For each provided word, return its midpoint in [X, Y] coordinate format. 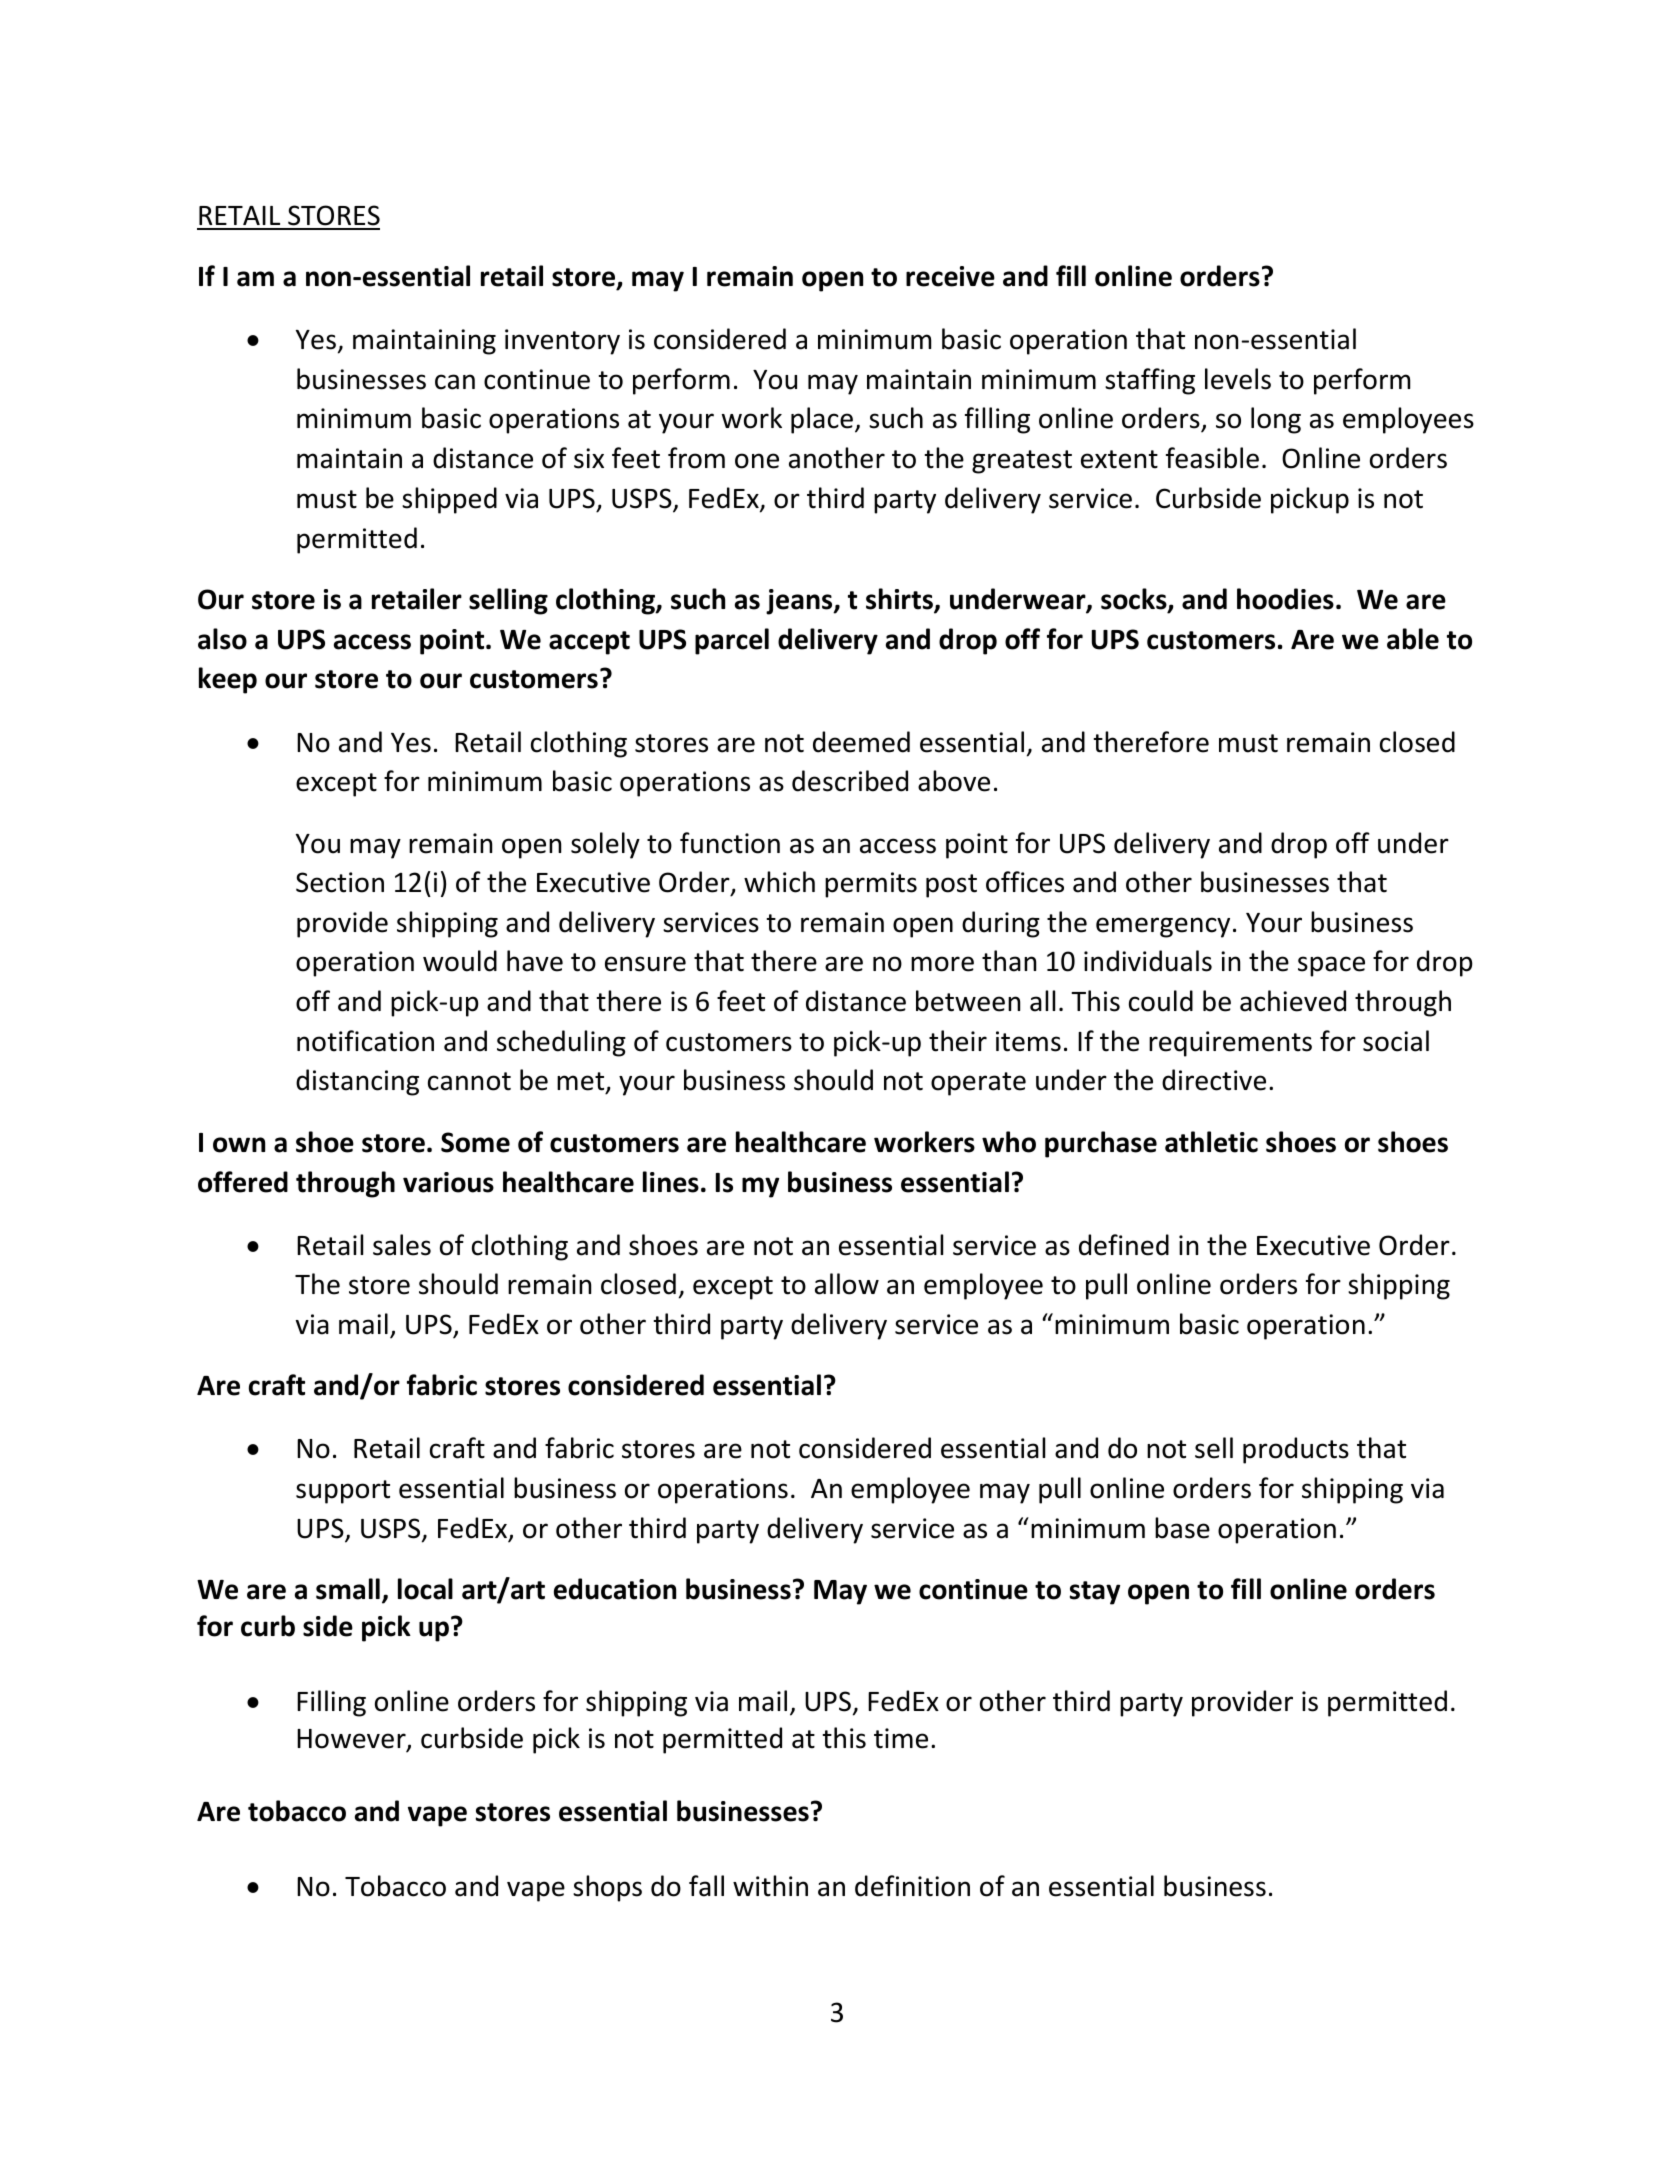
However [352, 1740]
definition [912, 1886]
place [822, 420]
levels [1238, 379]
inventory [562, 342]
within [770, 1886]
